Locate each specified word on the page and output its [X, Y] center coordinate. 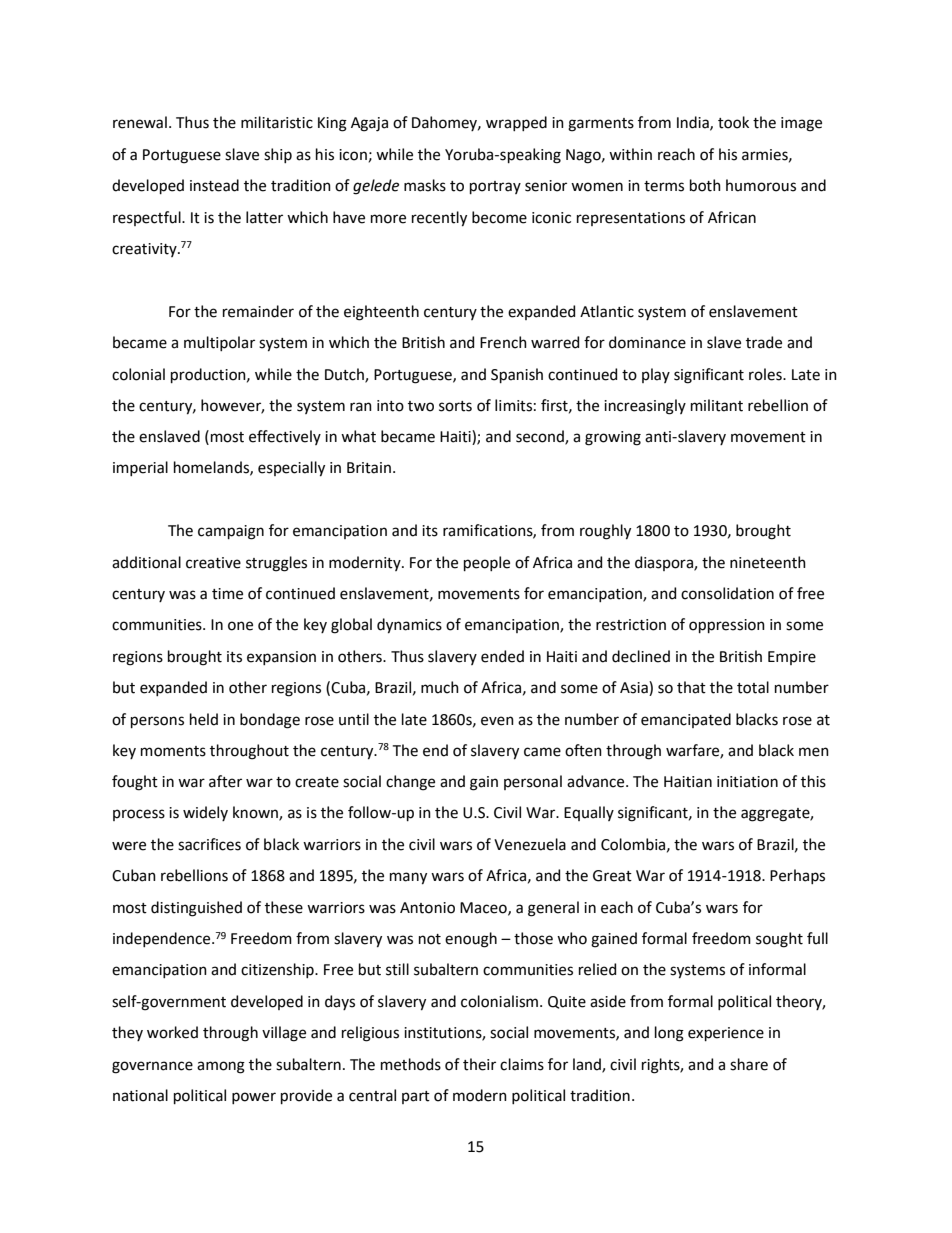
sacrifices [209, 844]
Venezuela [530, 844]
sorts [455, 406]
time [227, 594]
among [221, 1067]
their [479, 1064]
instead [214, 185]
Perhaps [797, 876]
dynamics [409, 626]
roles [766, 374]
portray [495, 187]
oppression [727, 626]
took [733, 122]
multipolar [219, 343]
